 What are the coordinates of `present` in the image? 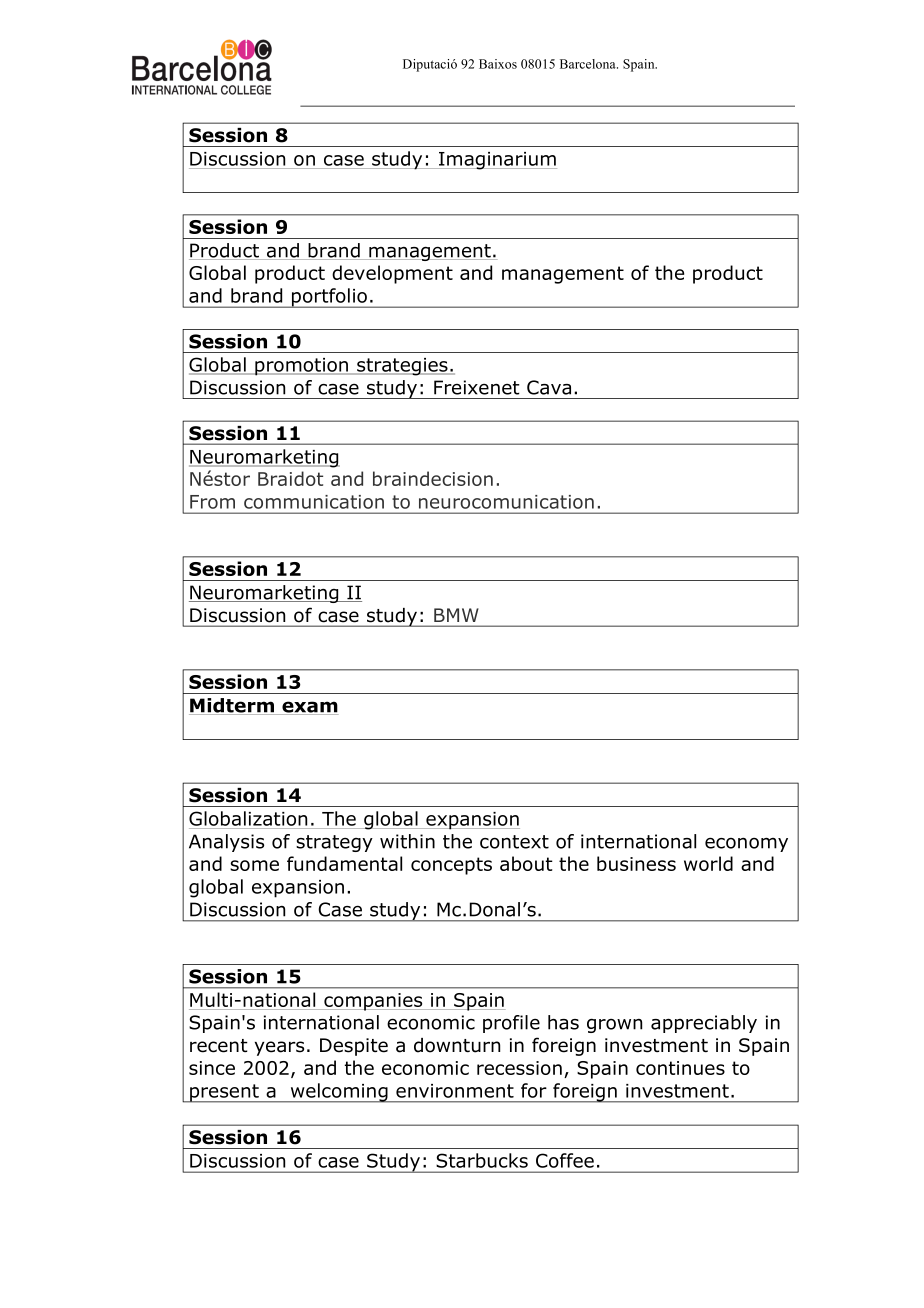 It's located at (224, 1093).
